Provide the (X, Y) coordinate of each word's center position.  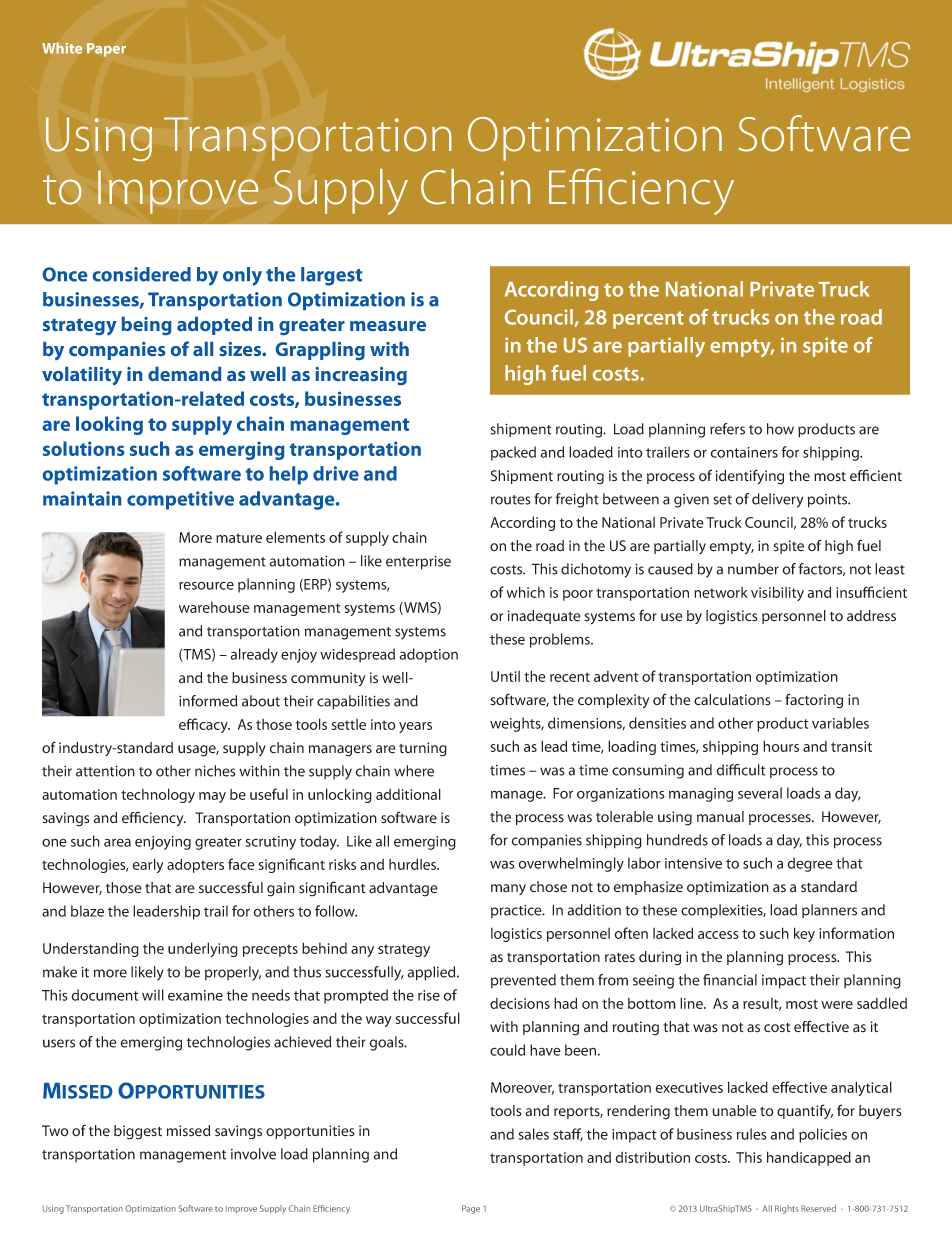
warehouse (214, 607)
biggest (138, 1132)
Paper (106, 50)
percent (648, 320)
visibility (777, 593)
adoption (428, 655)
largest (331, 276)
